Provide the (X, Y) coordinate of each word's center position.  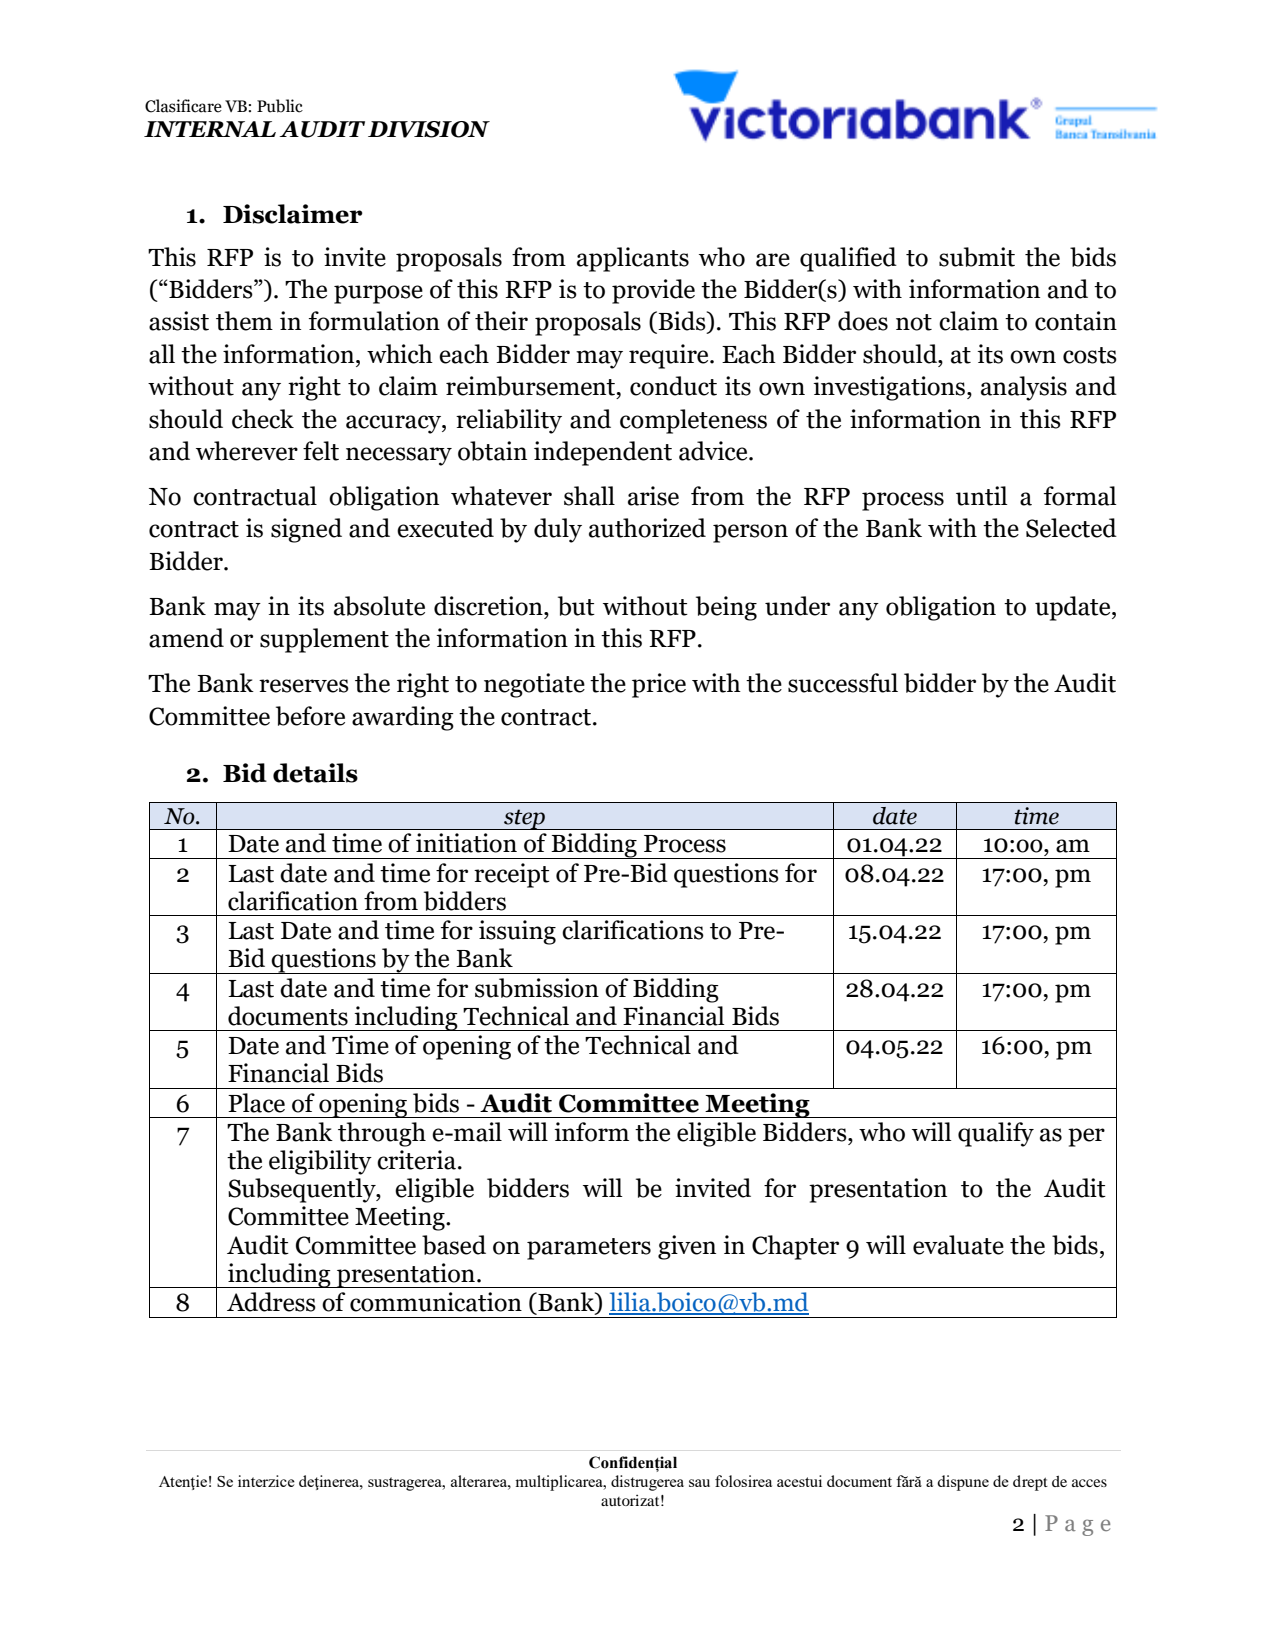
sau (699, 1483)
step (524, 819)
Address (271, 1302)
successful (843, 683)
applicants (633, 259)
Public (280, 106)
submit (977, 257)
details (315, 773)
